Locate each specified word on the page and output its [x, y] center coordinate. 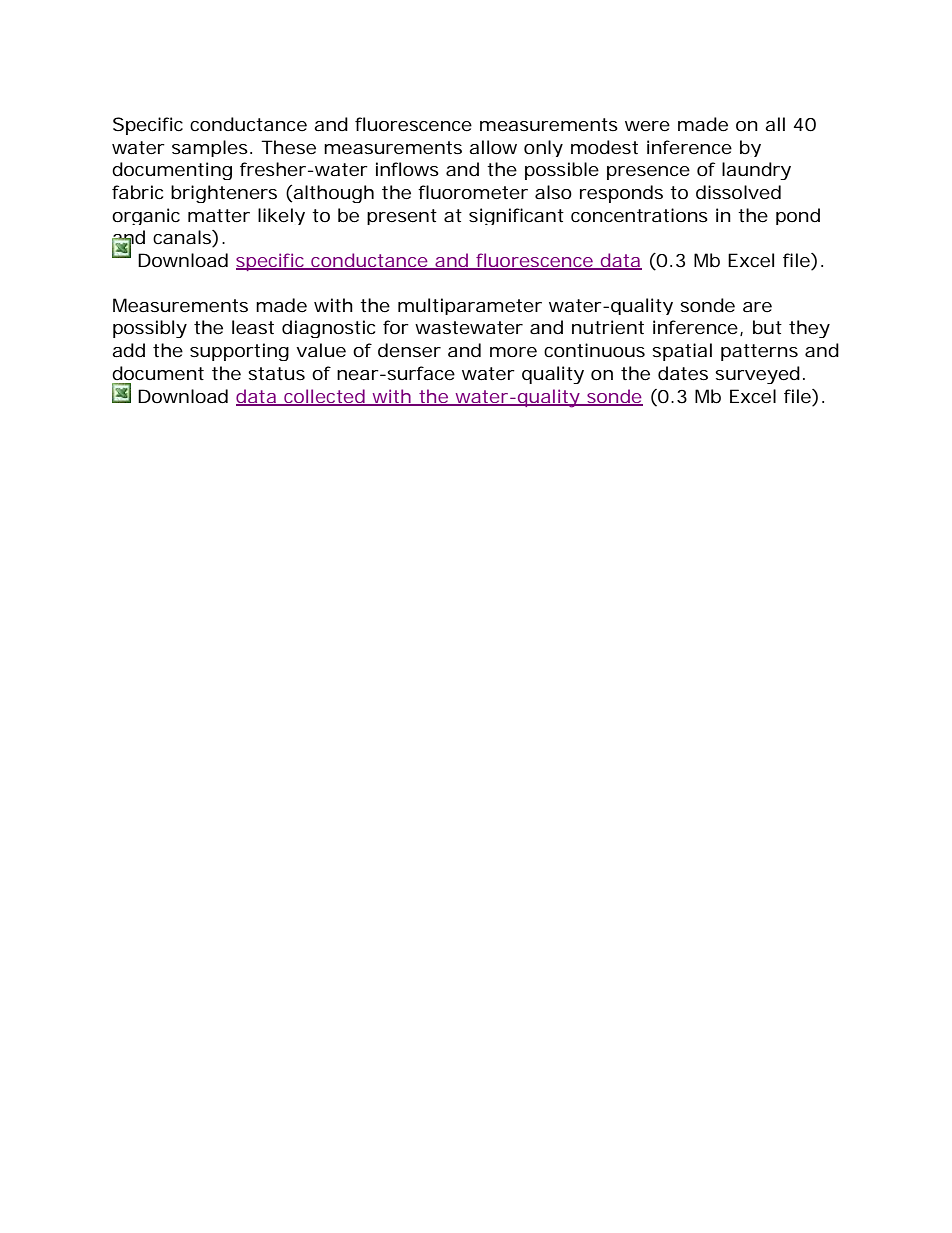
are [757, 307]
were [647, 126]
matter [219, 215]
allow [493, 147]
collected [324, 397]
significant [516, 216]
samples [210, 148]
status [276, 373]
